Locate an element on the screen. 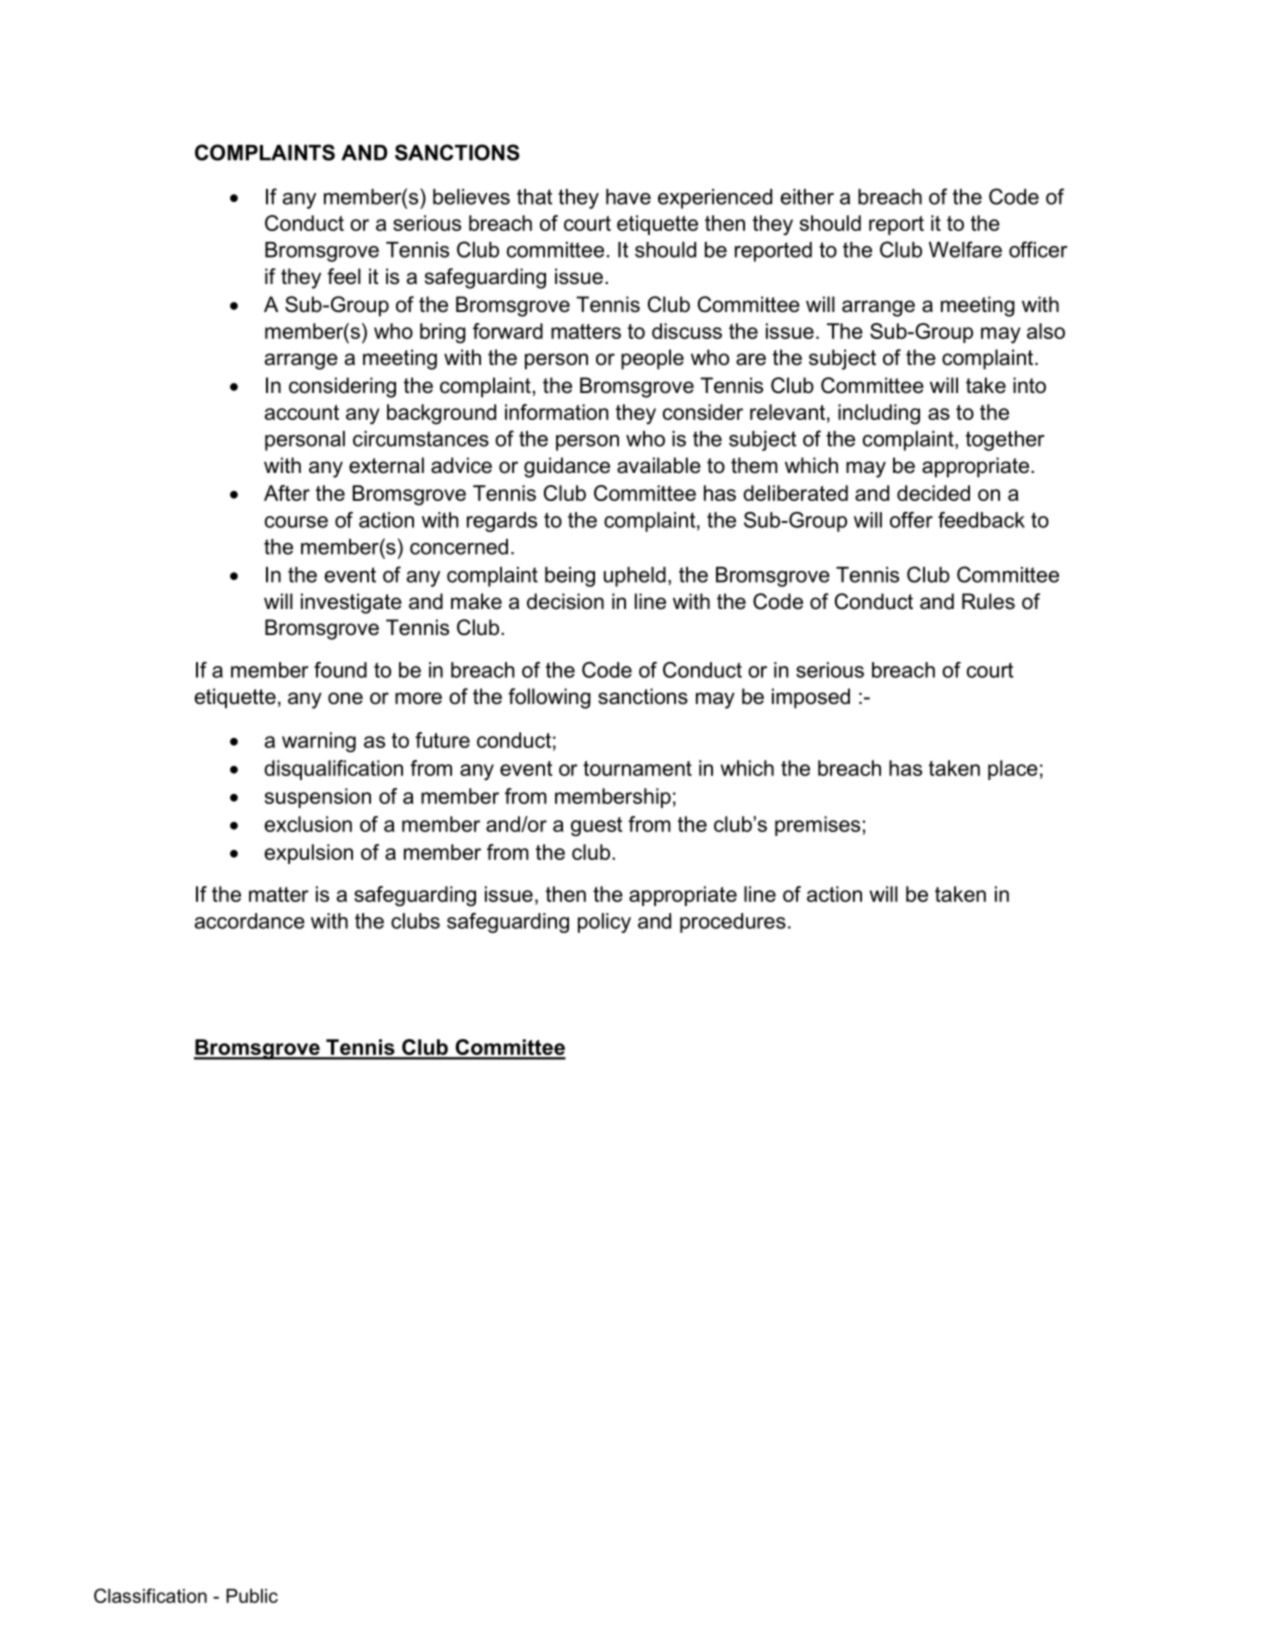  found is located at coordinates (340, 670).
